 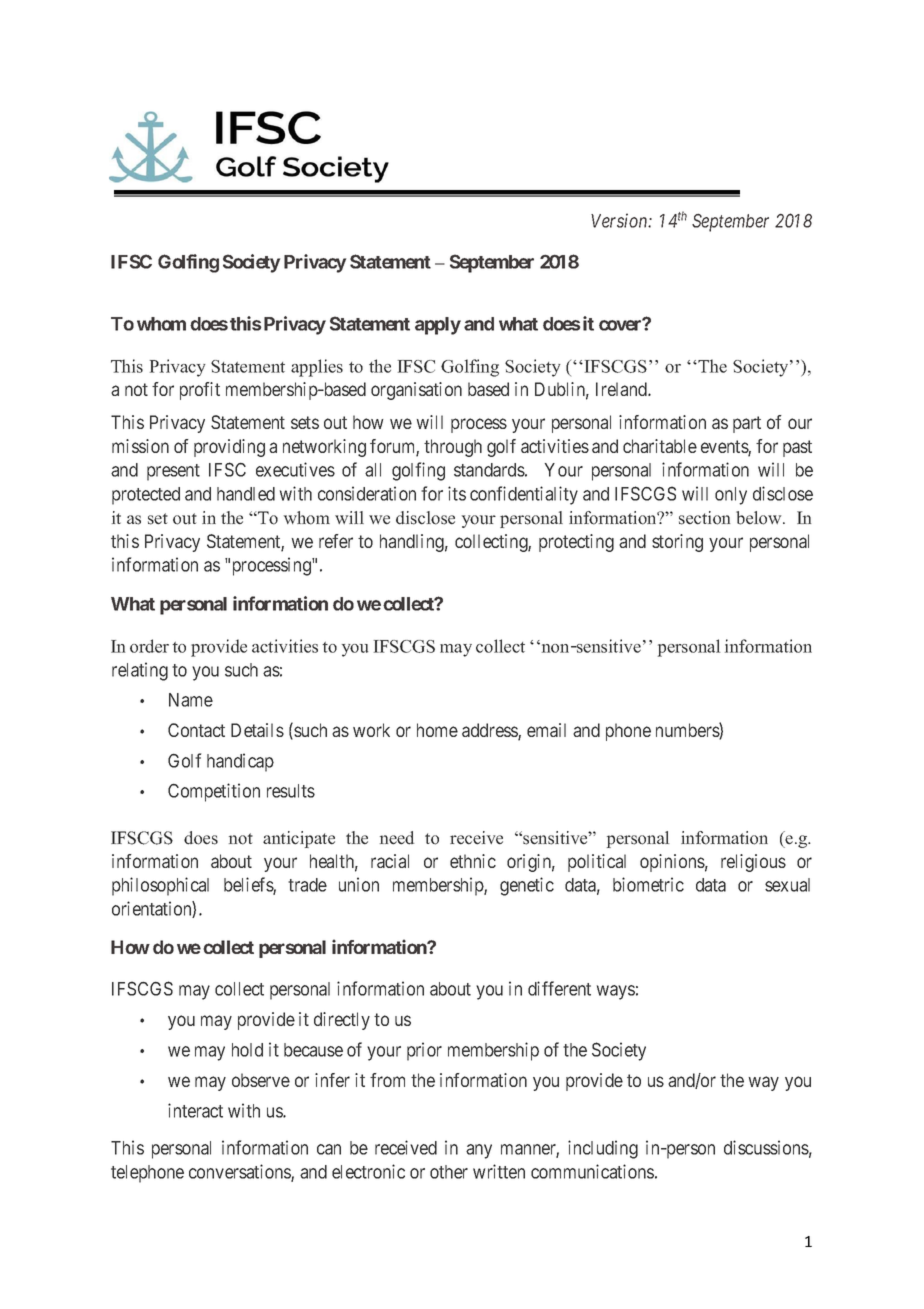 What do you see at coordinates (240, 1173) in the image?
I see `conversations` at bounding box center [240, 1173].
